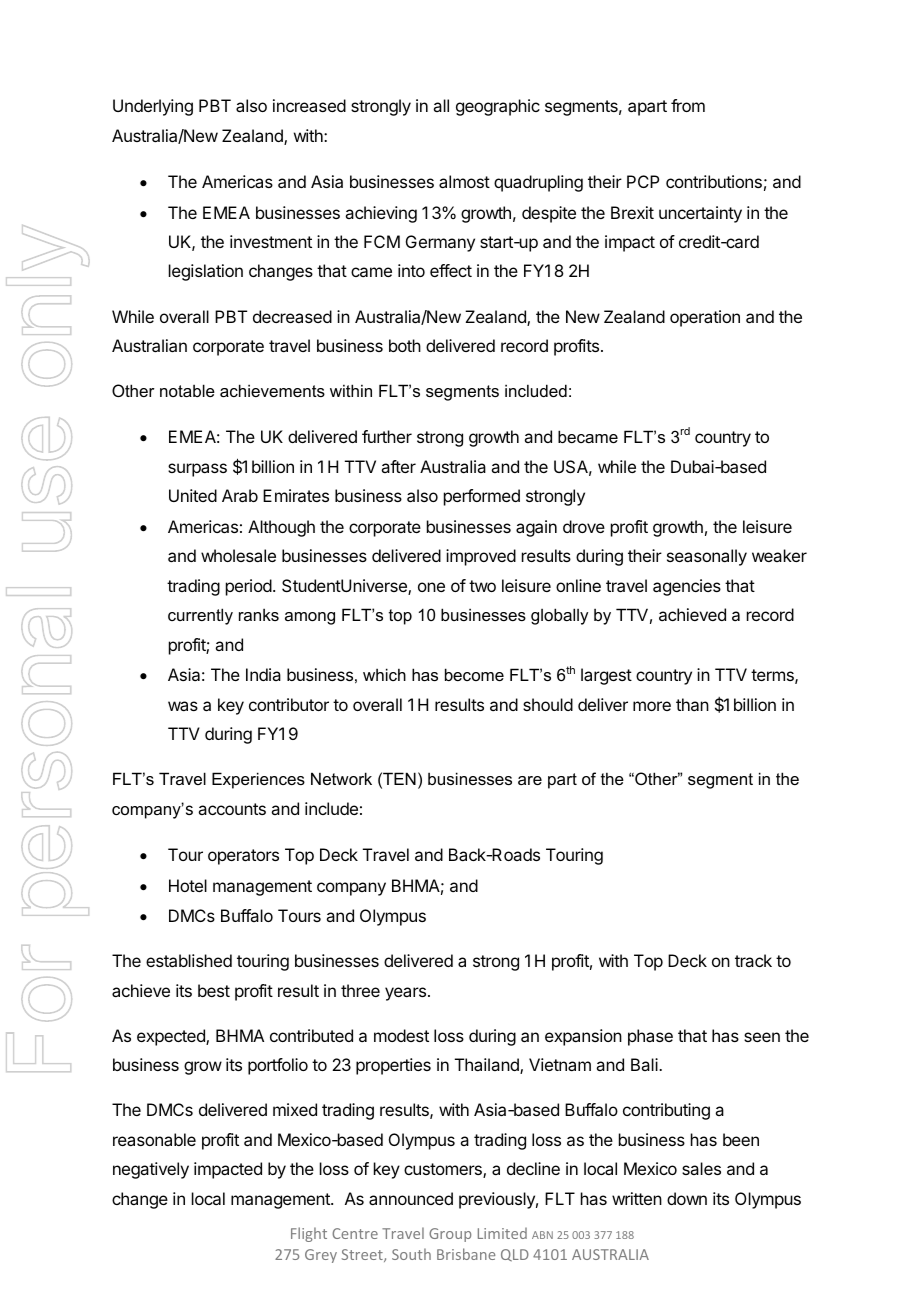 Image resolution: width=924 pixels, height=1308 pixels. I want to click on established, so click(189, 960).
